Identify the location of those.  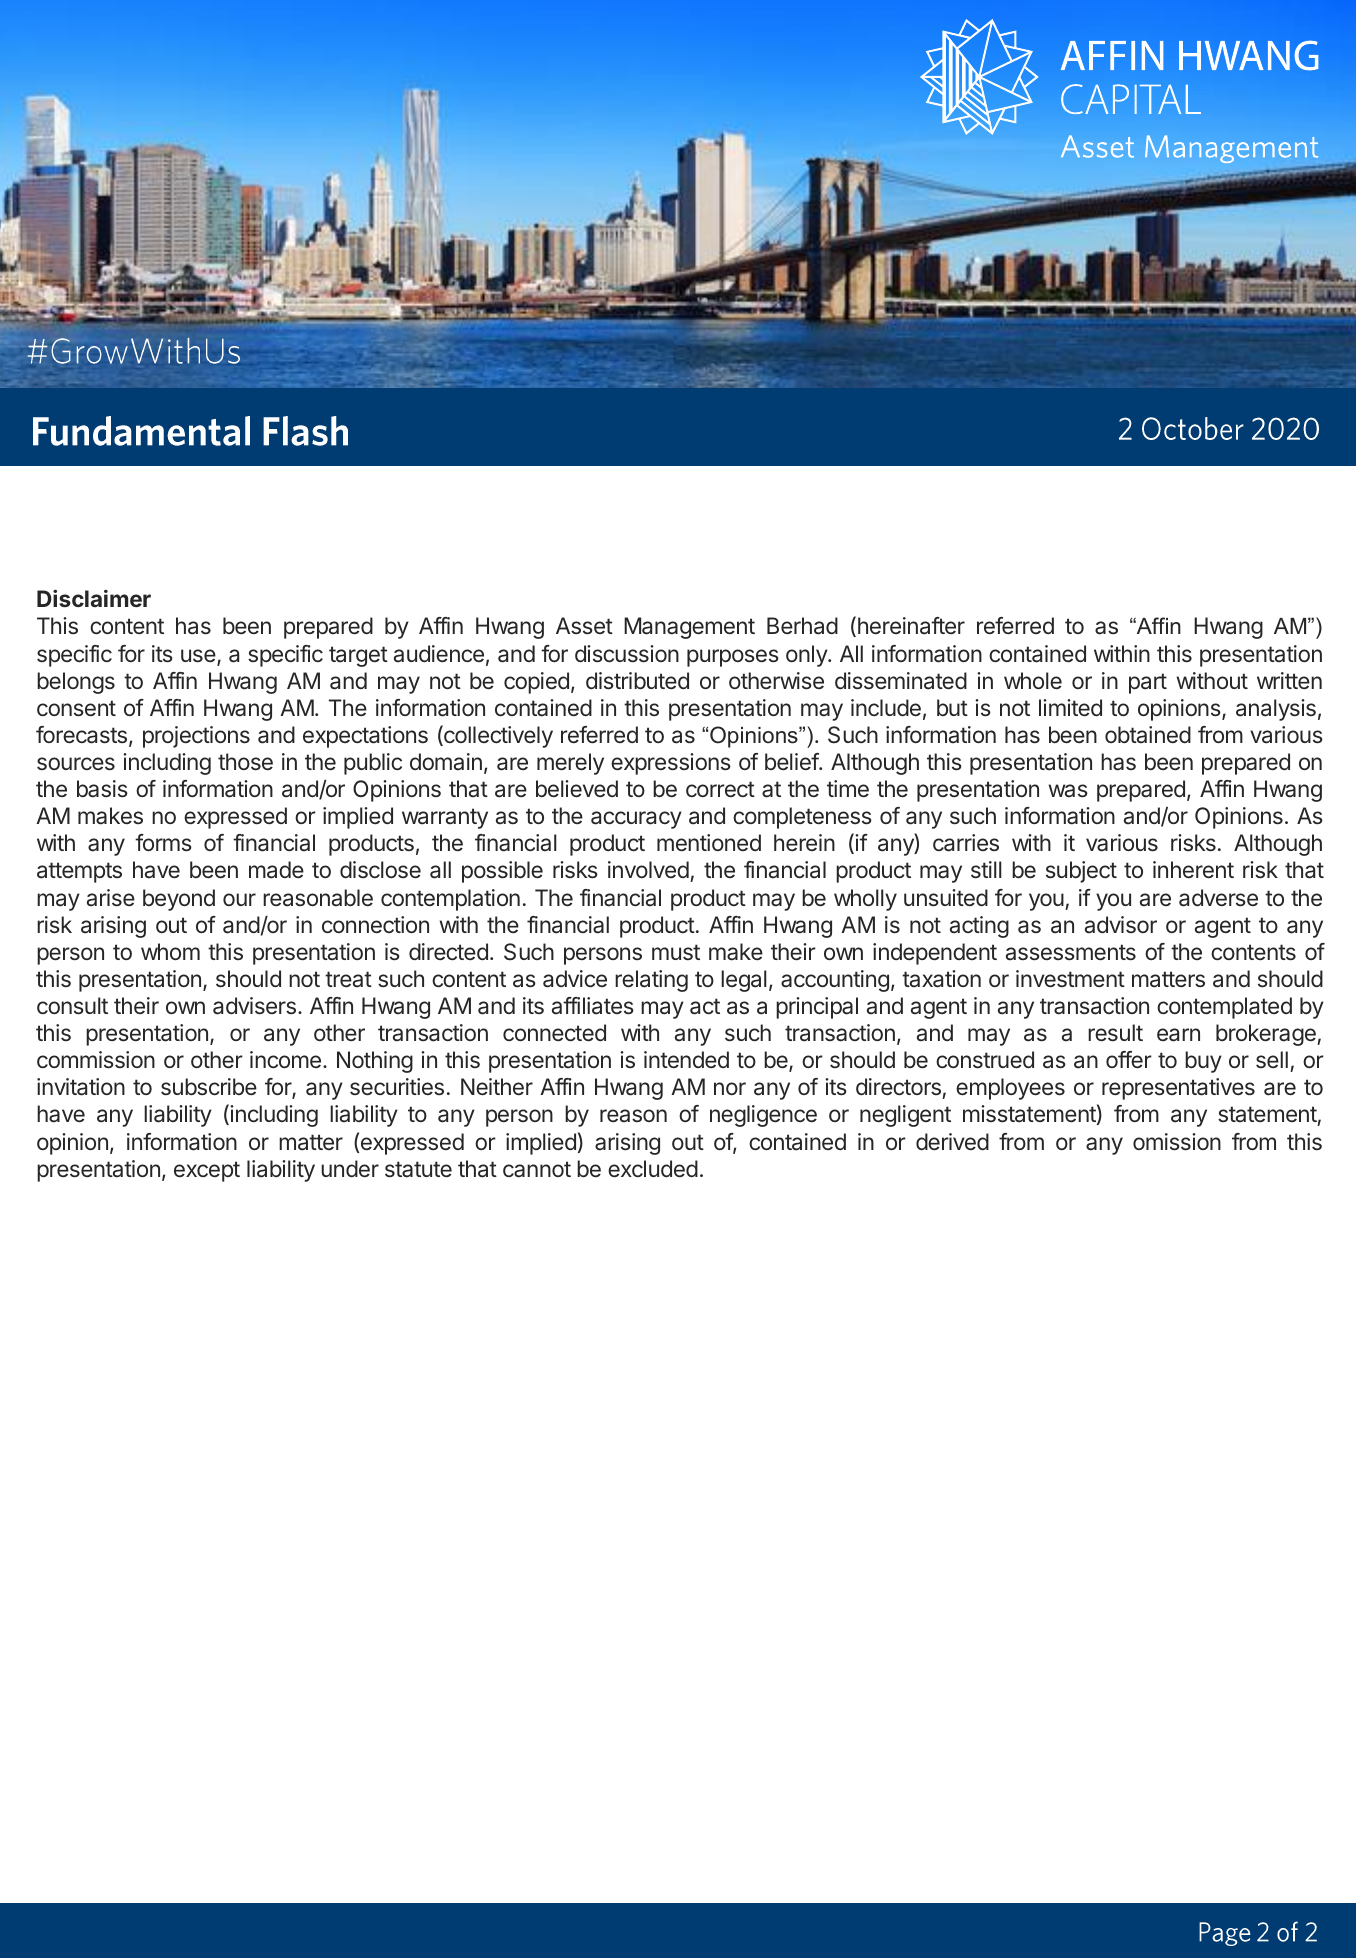
(245, 762).
